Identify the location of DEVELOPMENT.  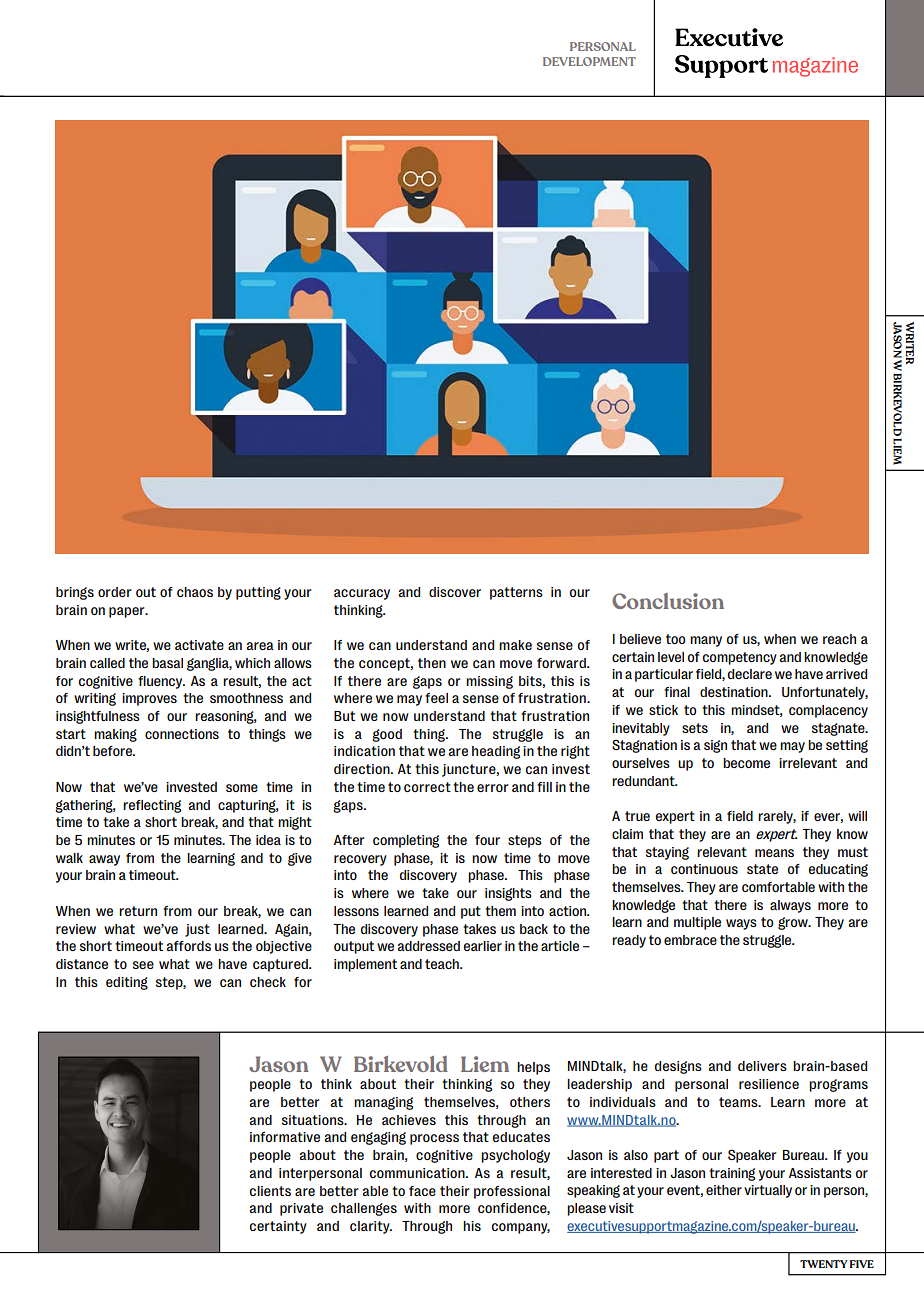
(589, 61).
